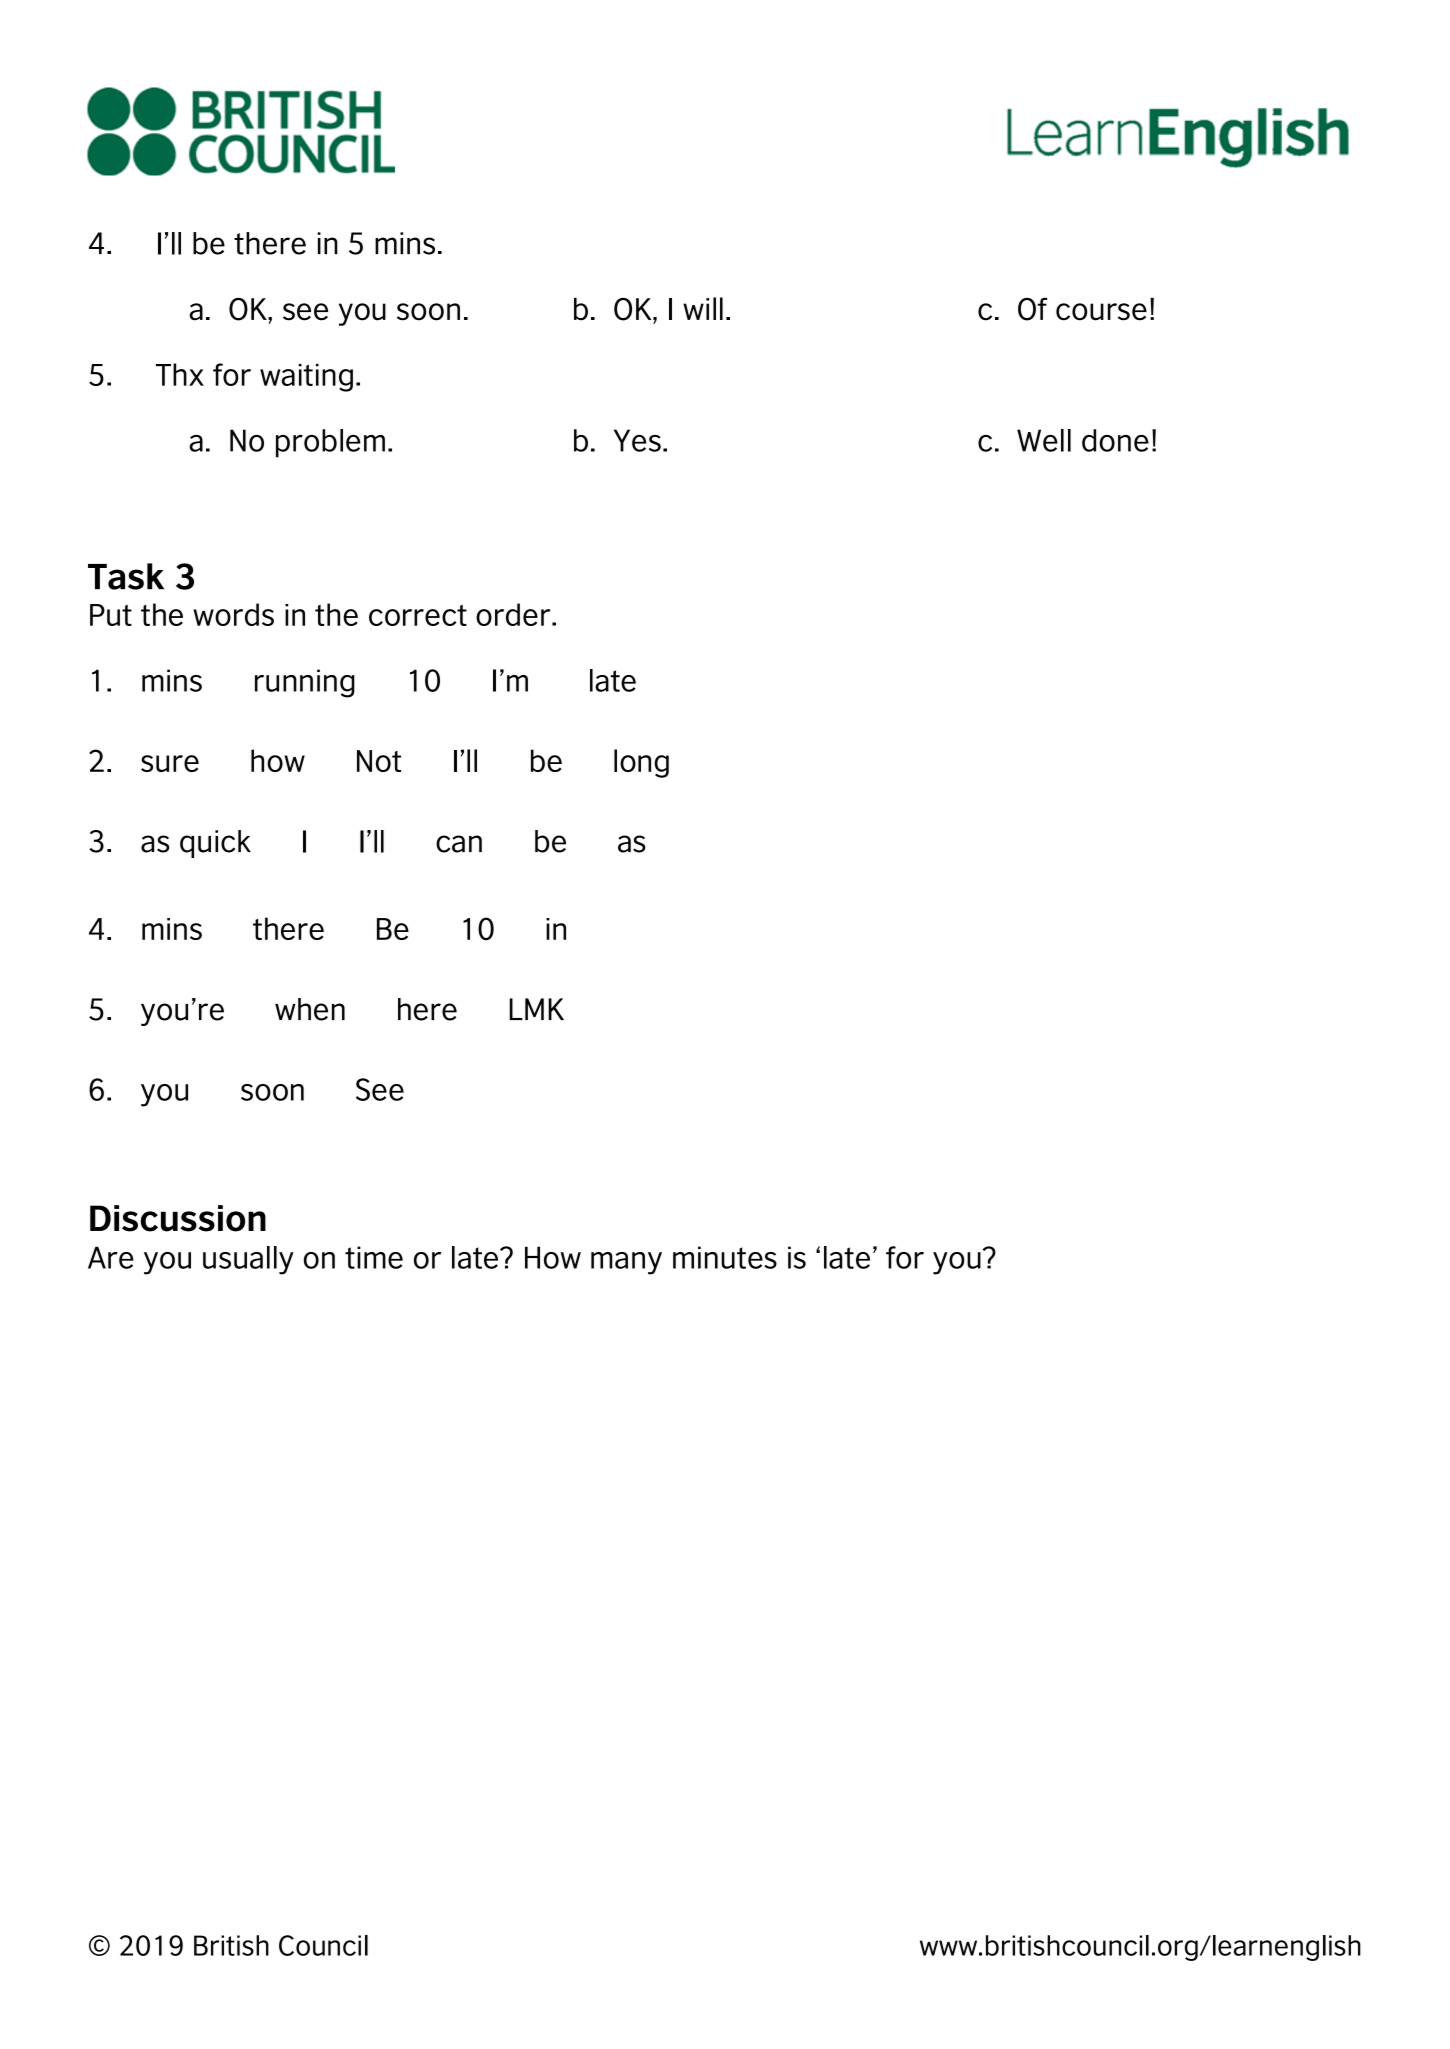 This document has height=2049, width=1450. I want to click on time, so click(374, 1257).
